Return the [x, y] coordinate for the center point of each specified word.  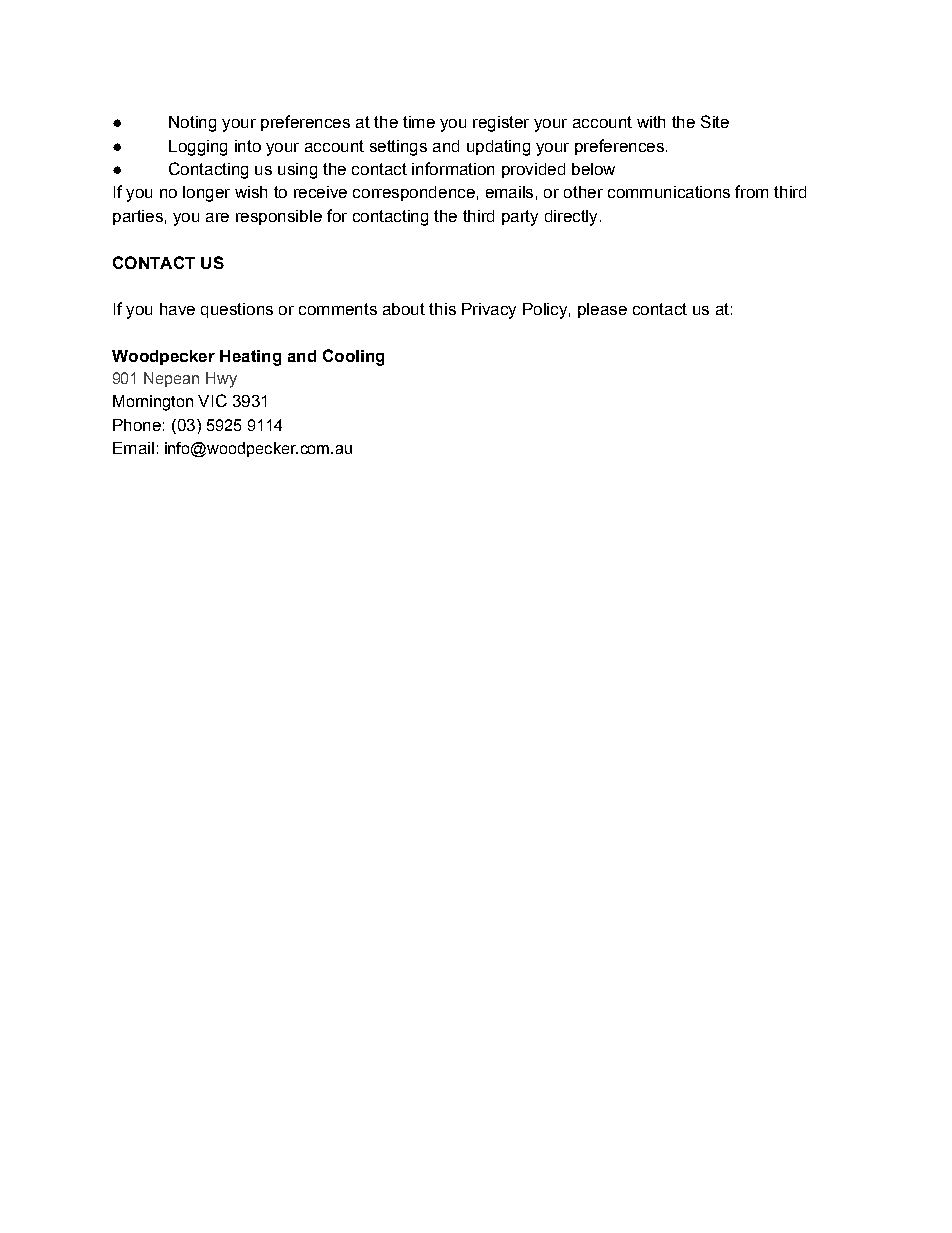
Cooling [353, 357]
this [442, 309]
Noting [192, 124]
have [177, 309]
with [651, 122]
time [419, 122]
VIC [212, 400]
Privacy [489, 311]
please [602, 310]
